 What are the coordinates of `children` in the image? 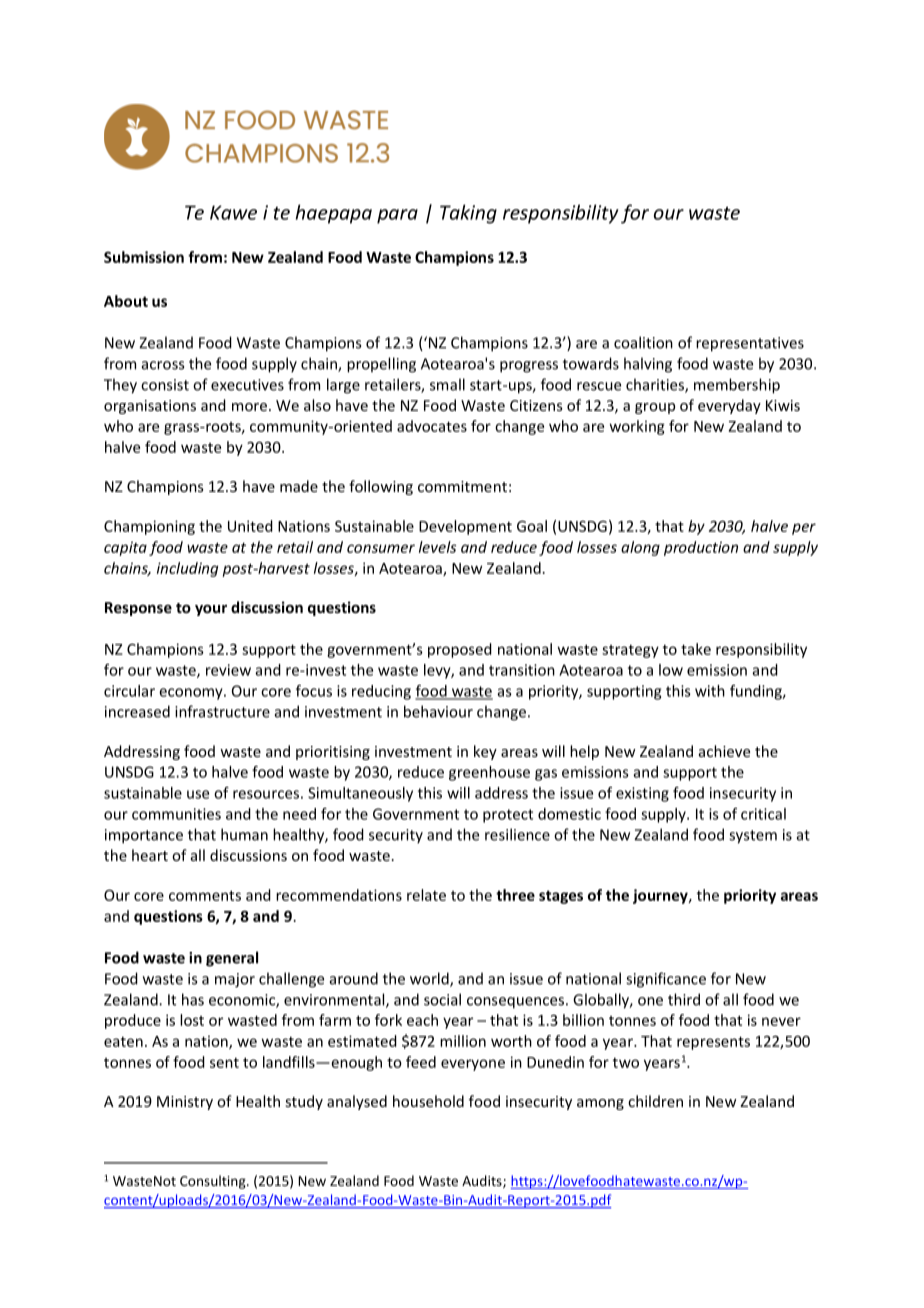 It's located at (655, 1101).
